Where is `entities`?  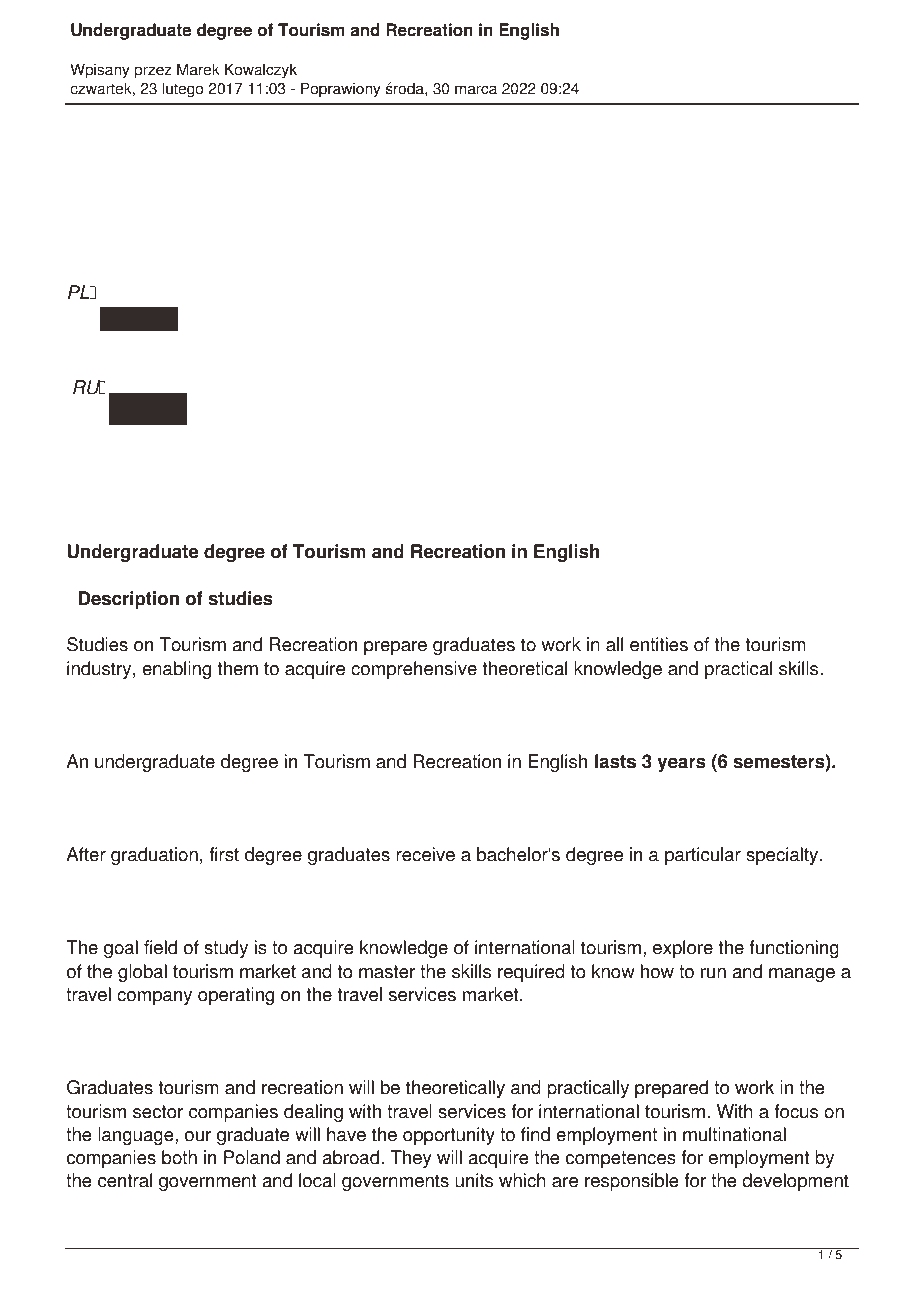
entities is located at coordinates (659, 644).
